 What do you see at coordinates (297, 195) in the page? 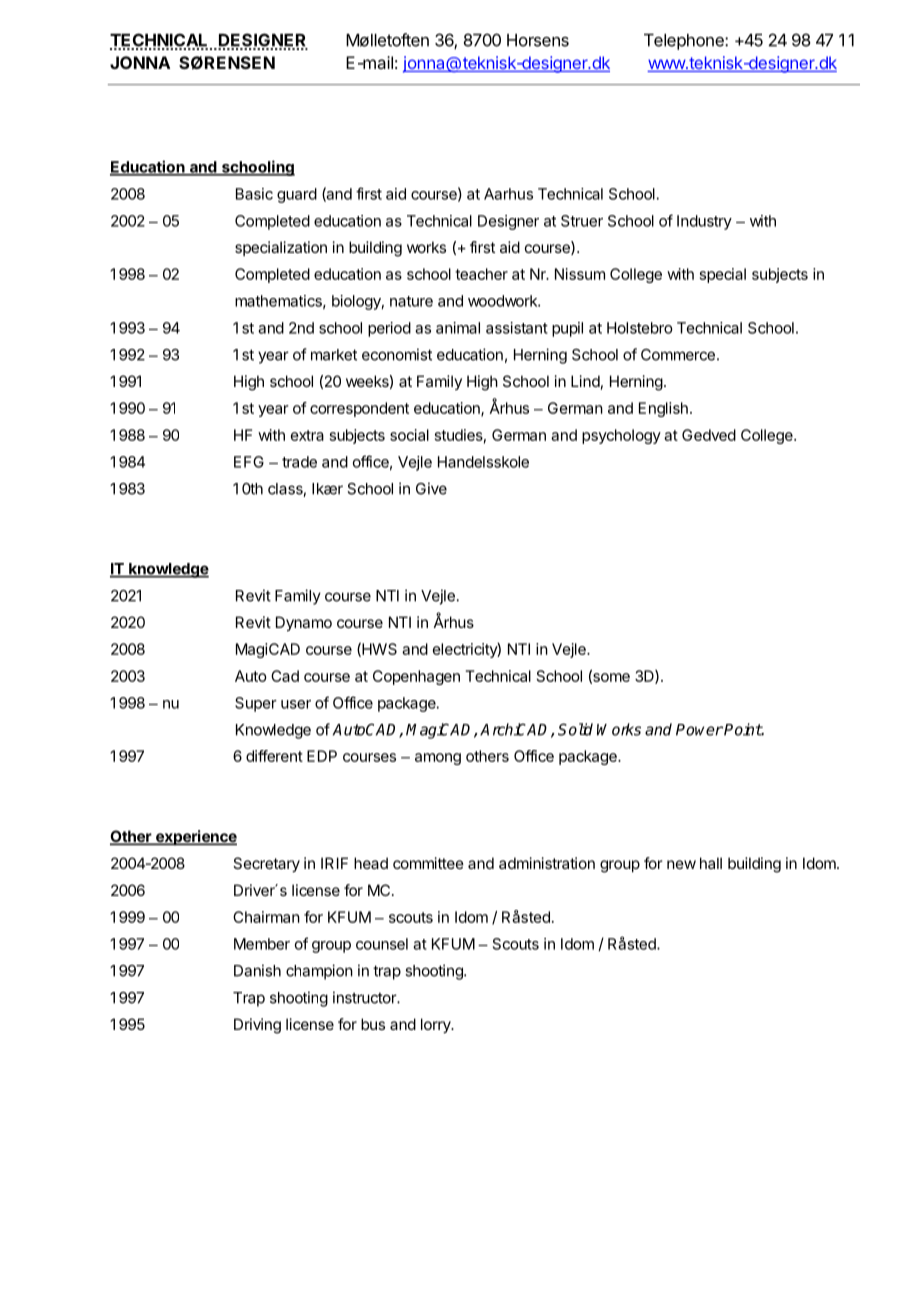
I see `guard` at bounding box center [297, 195].
